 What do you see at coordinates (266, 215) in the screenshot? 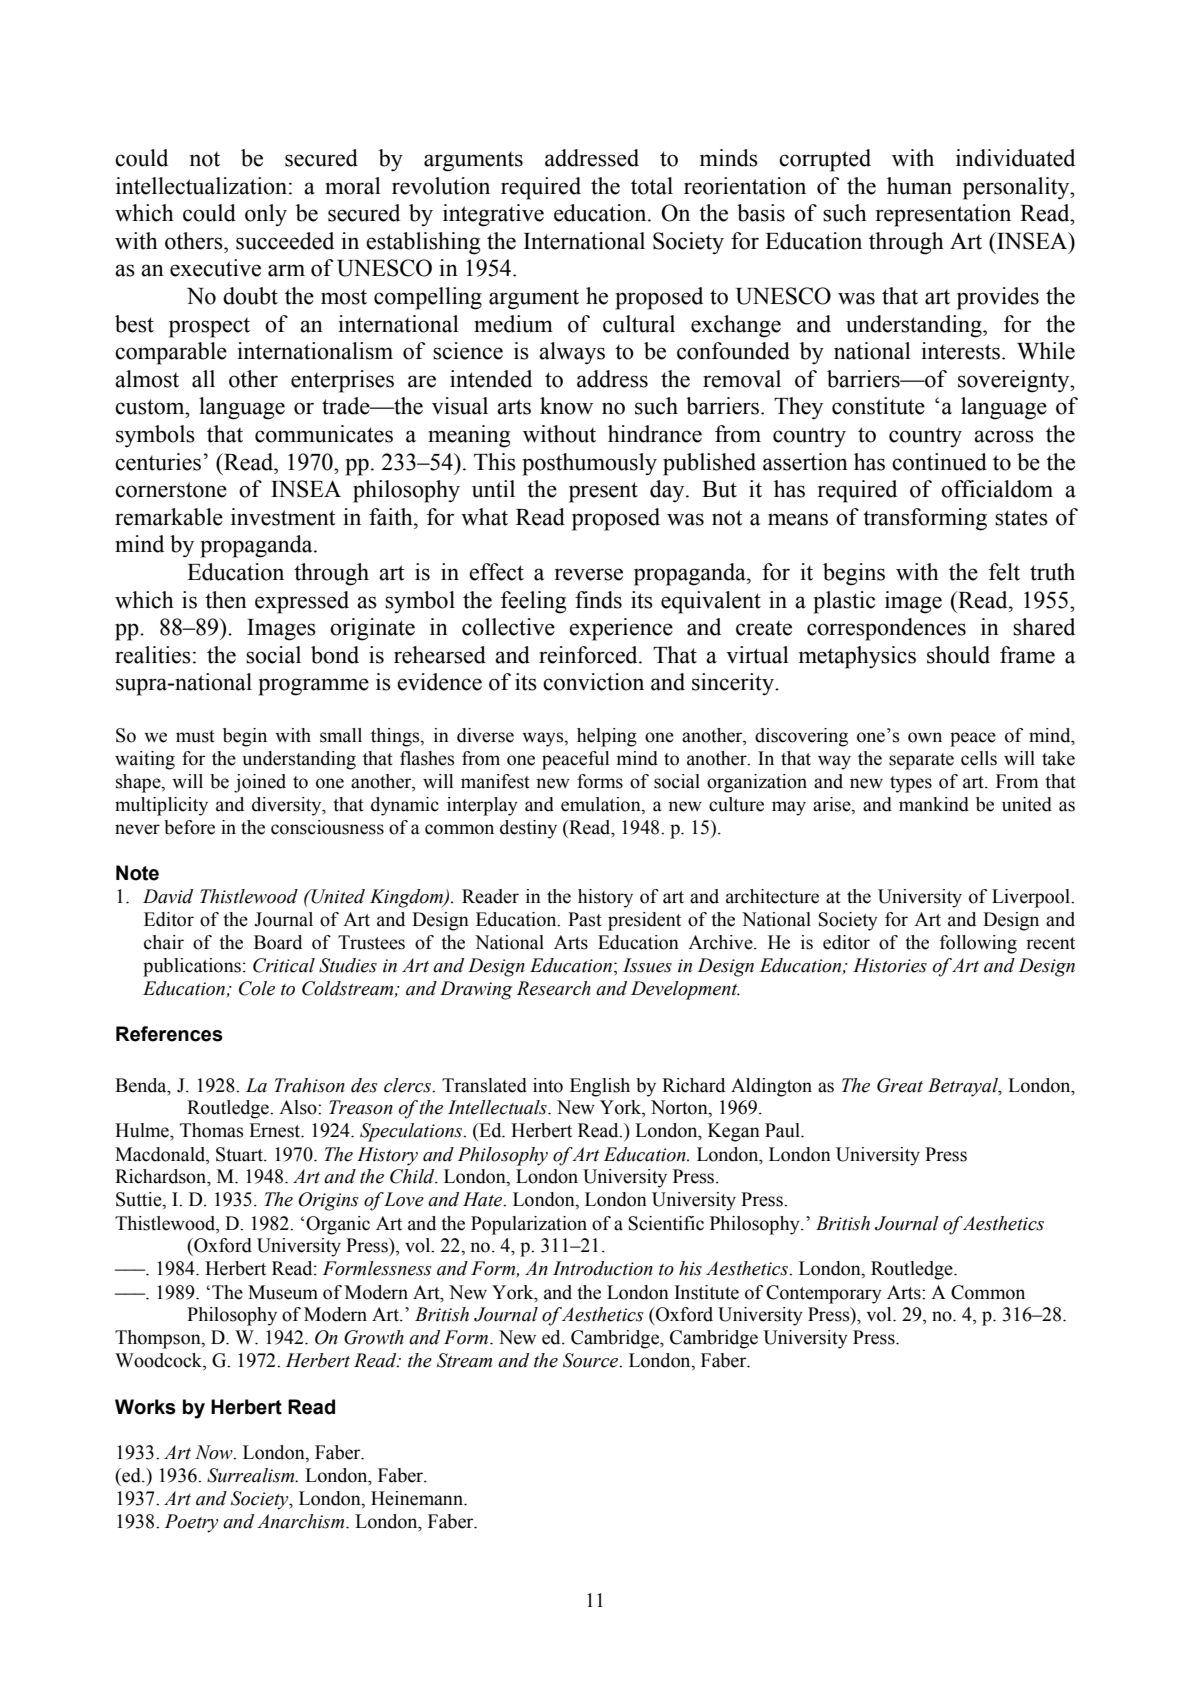
I see `only` at bounding box center [266, 215].
